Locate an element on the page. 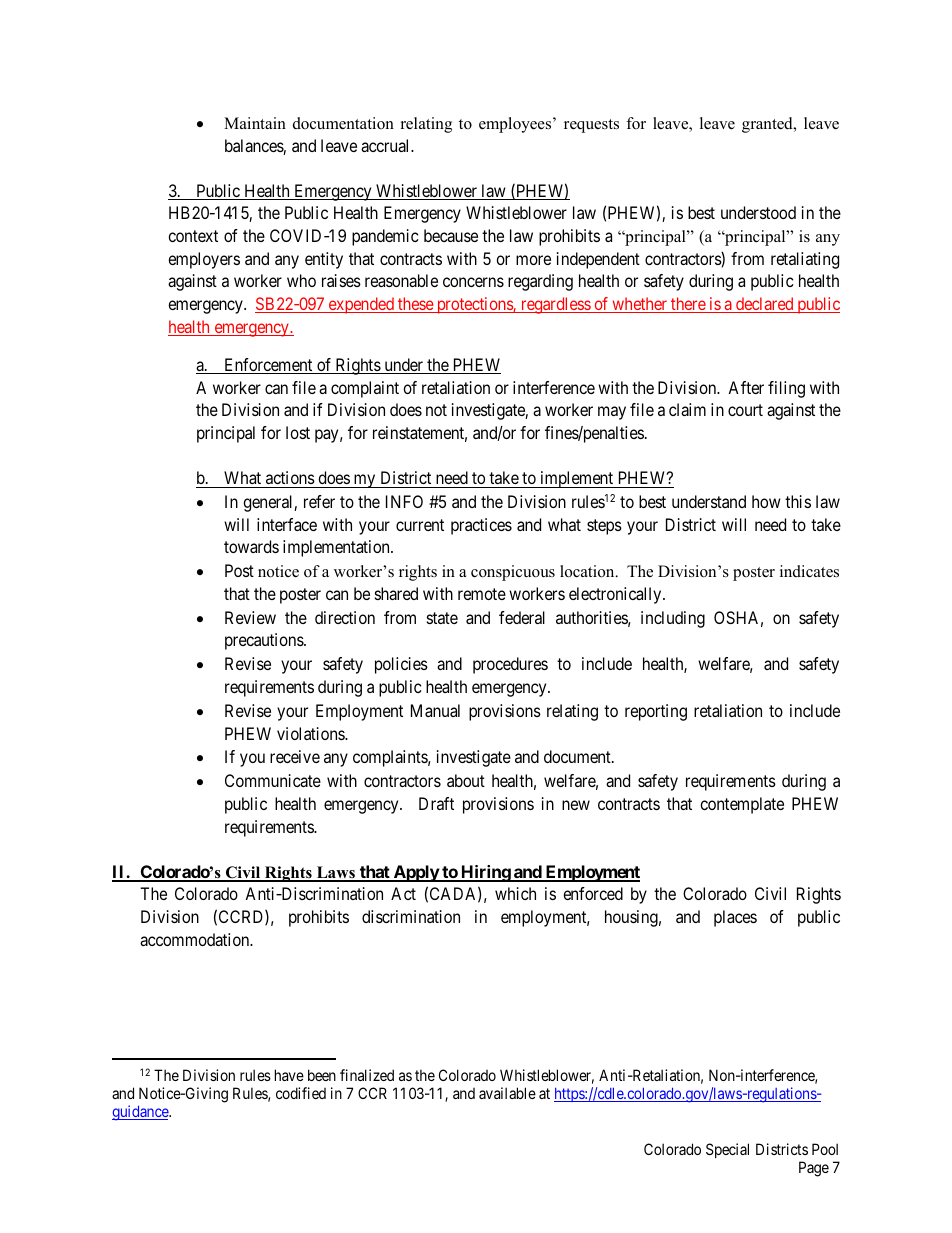 The width and height of the document is (952, 1233). available is located at coordinates (507, 1093).
